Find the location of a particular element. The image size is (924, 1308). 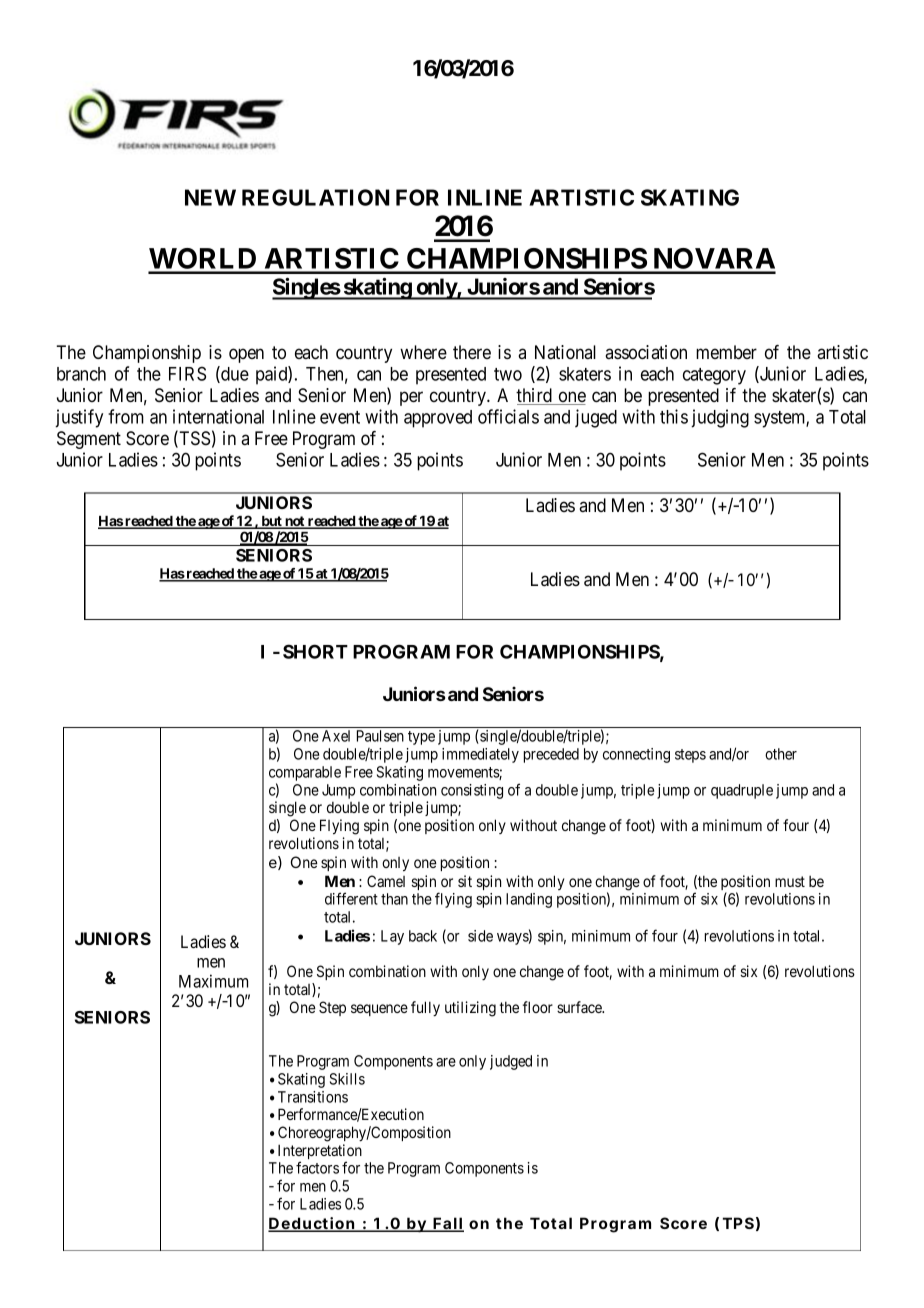

judging is located at coordinates (720, 418).
